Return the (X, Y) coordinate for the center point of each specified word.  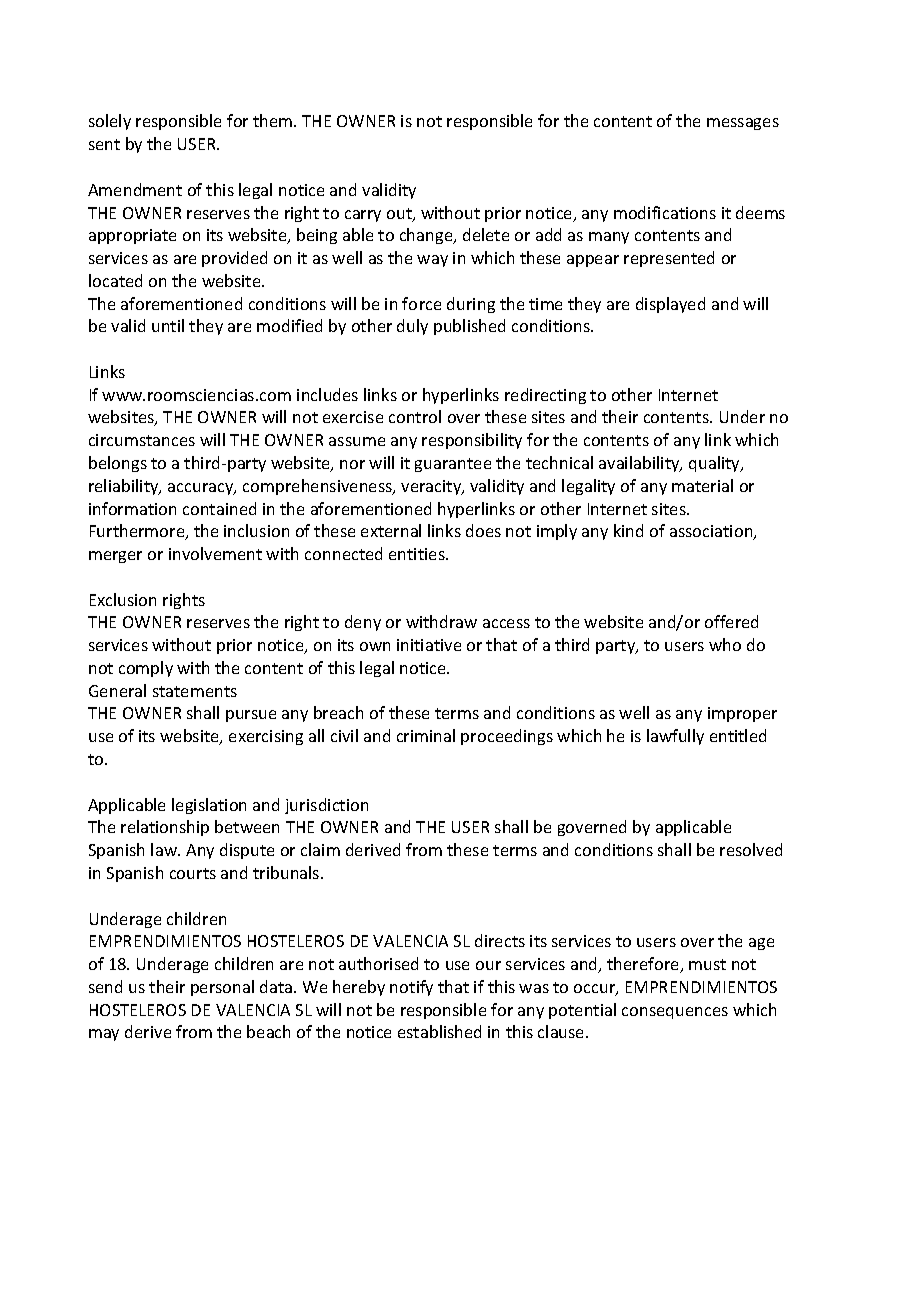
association (712, 532)
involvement (215, 553)
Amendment (135, 189)
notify (411, 988)
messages (743, 124)
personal (222, 988)
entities (418, 554)
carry (363, 216)
